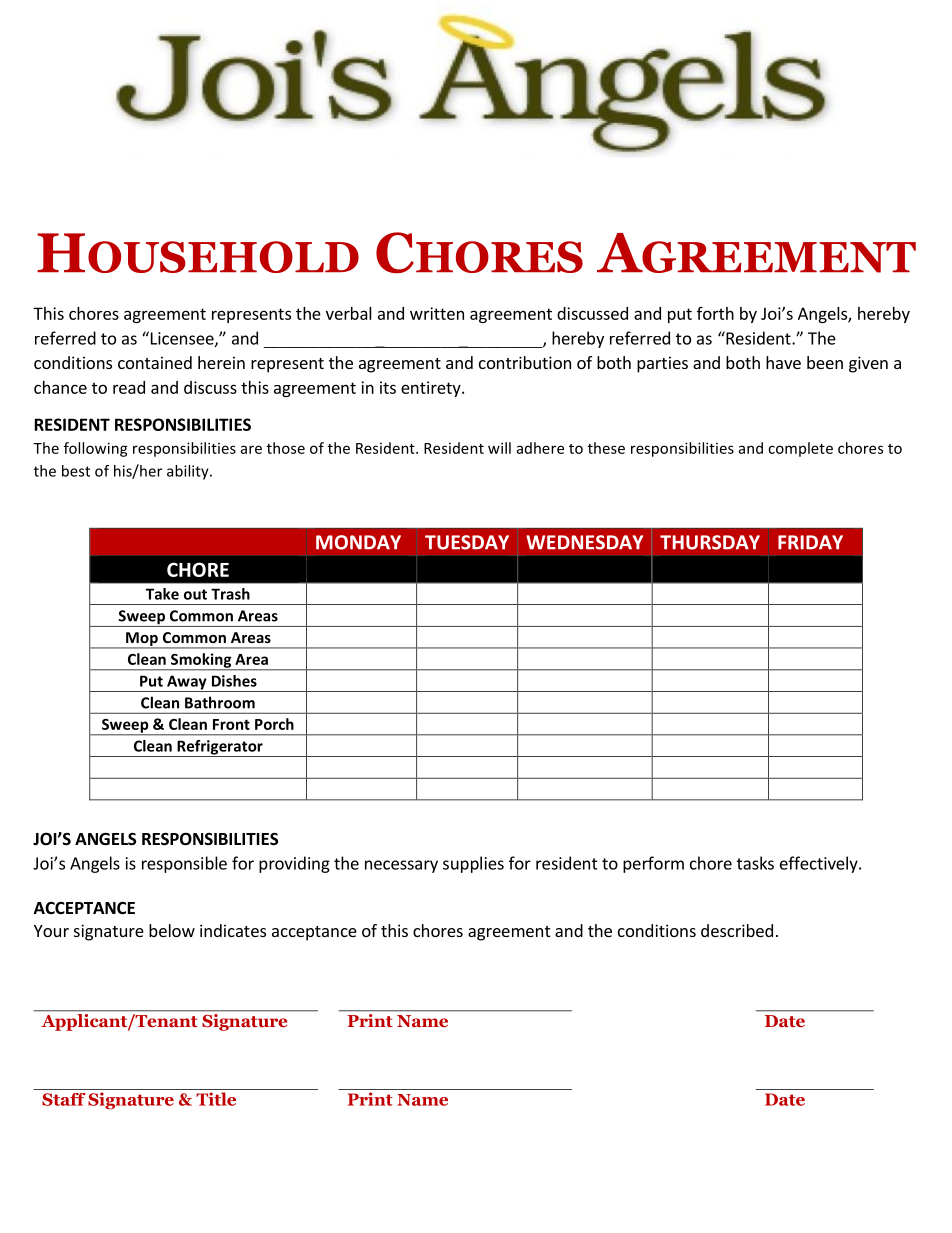  I want to click on have, so click(783, 362).
